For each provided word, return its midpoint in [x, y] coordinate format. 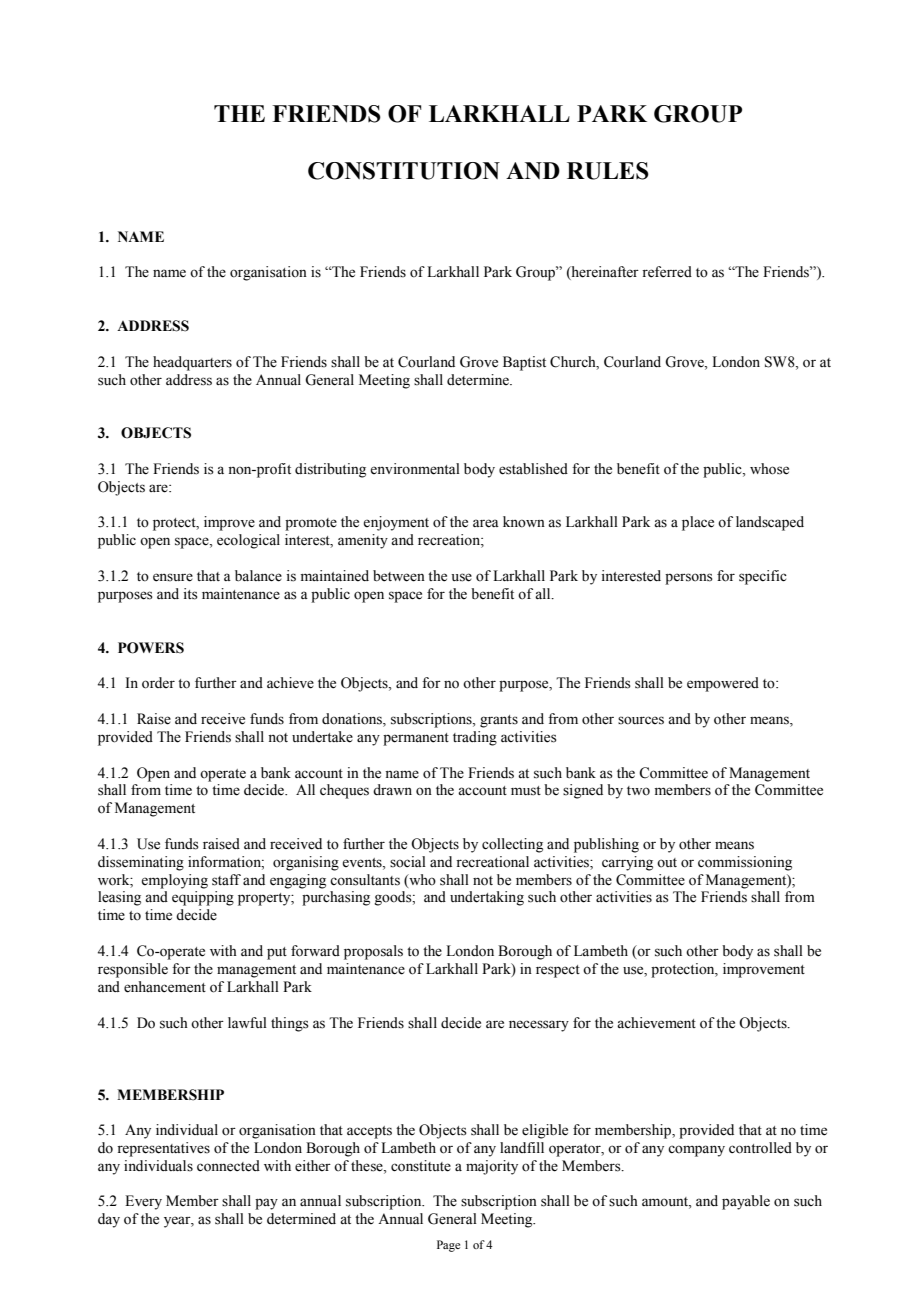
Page [448, 1246]
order [158, 683]
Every [143, 1202]
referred [667, 272]
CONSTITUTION [404, 171]
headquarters [192, 363]
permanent [416, 739]
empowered [723, 684]
